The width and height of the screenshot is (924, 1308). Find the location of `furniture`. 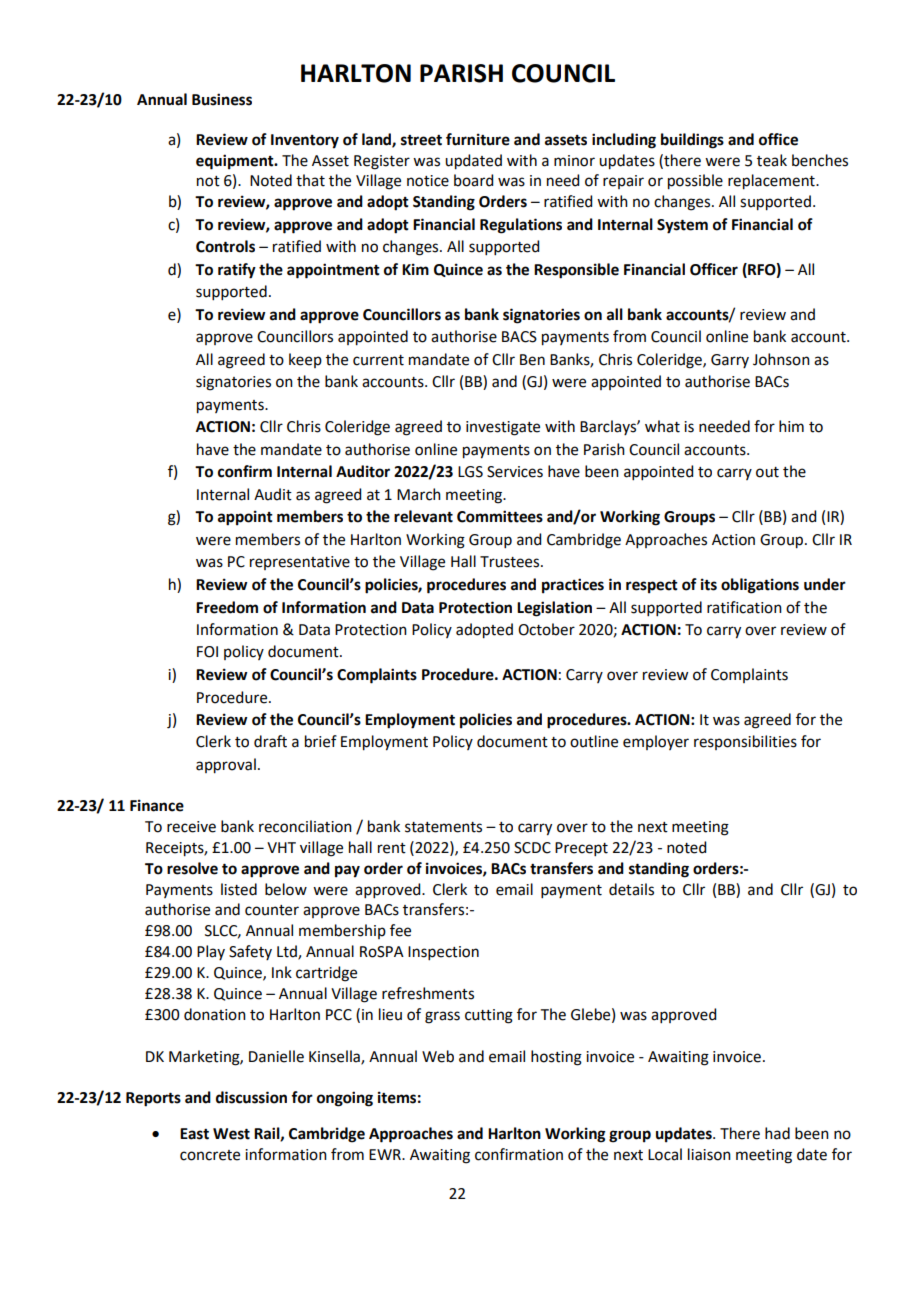

furniture is located at coordinates (478, 139).
